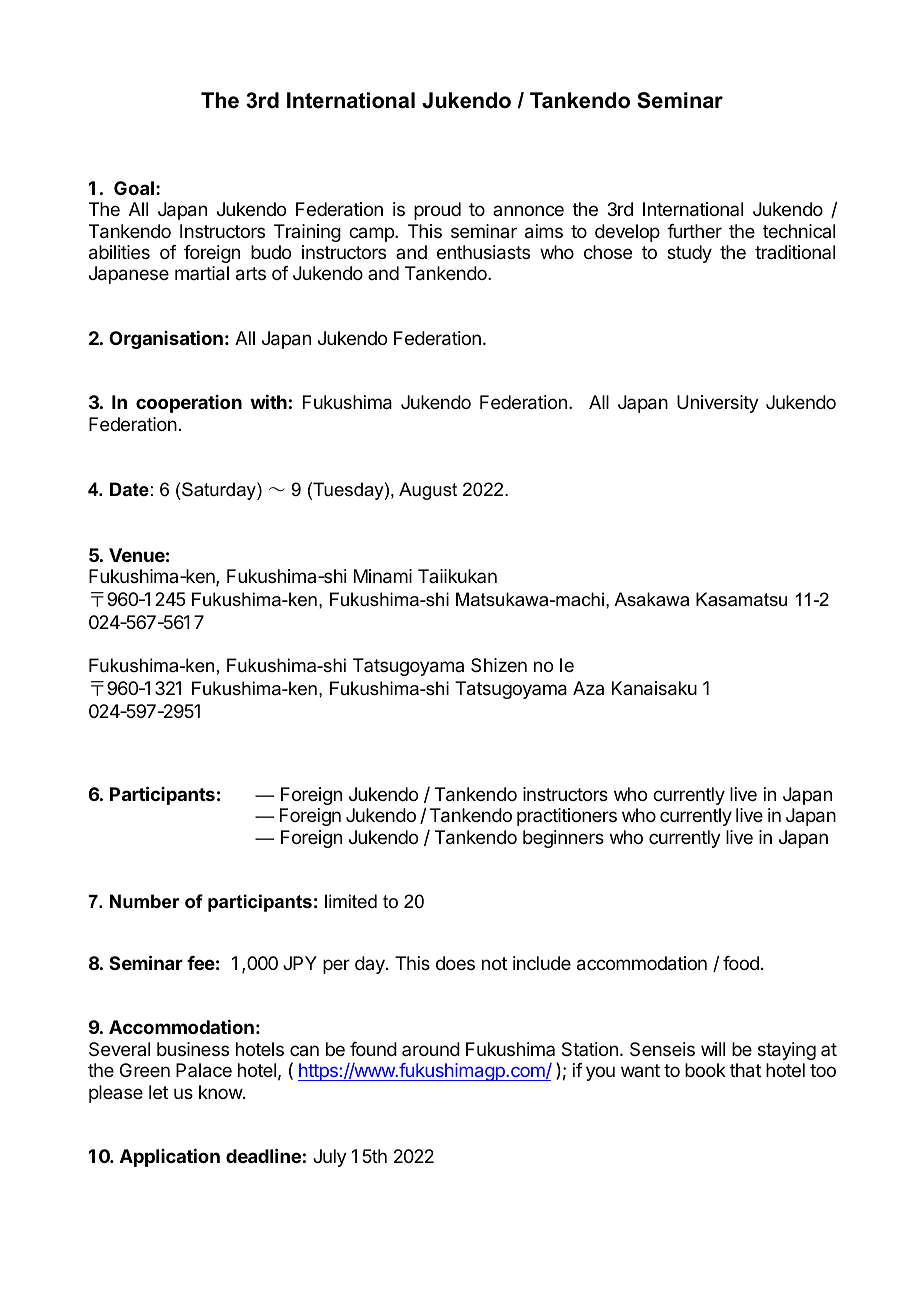 This screenshot has width=924, height=1309. What do you see at coordinates (134, 188) in the screenshot?
I see `Goal` at bounding box center [134, 188].
